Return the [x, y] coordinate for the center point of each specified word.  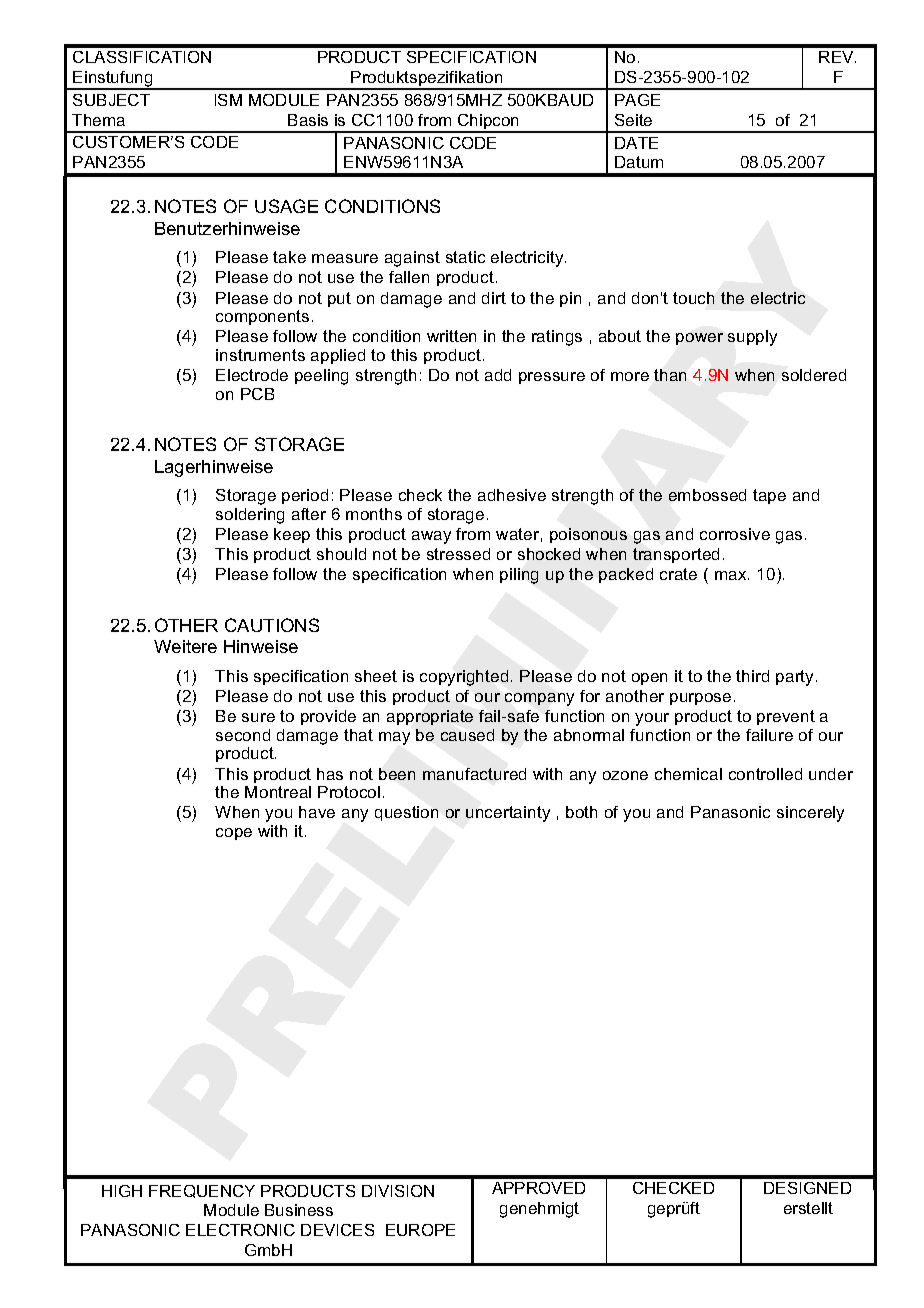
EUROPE [420, 1230]
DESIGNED [807, 1188]
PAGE [637, 100]
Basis [308, 120]
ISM [228, 100]
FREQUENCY [202, 1191]
